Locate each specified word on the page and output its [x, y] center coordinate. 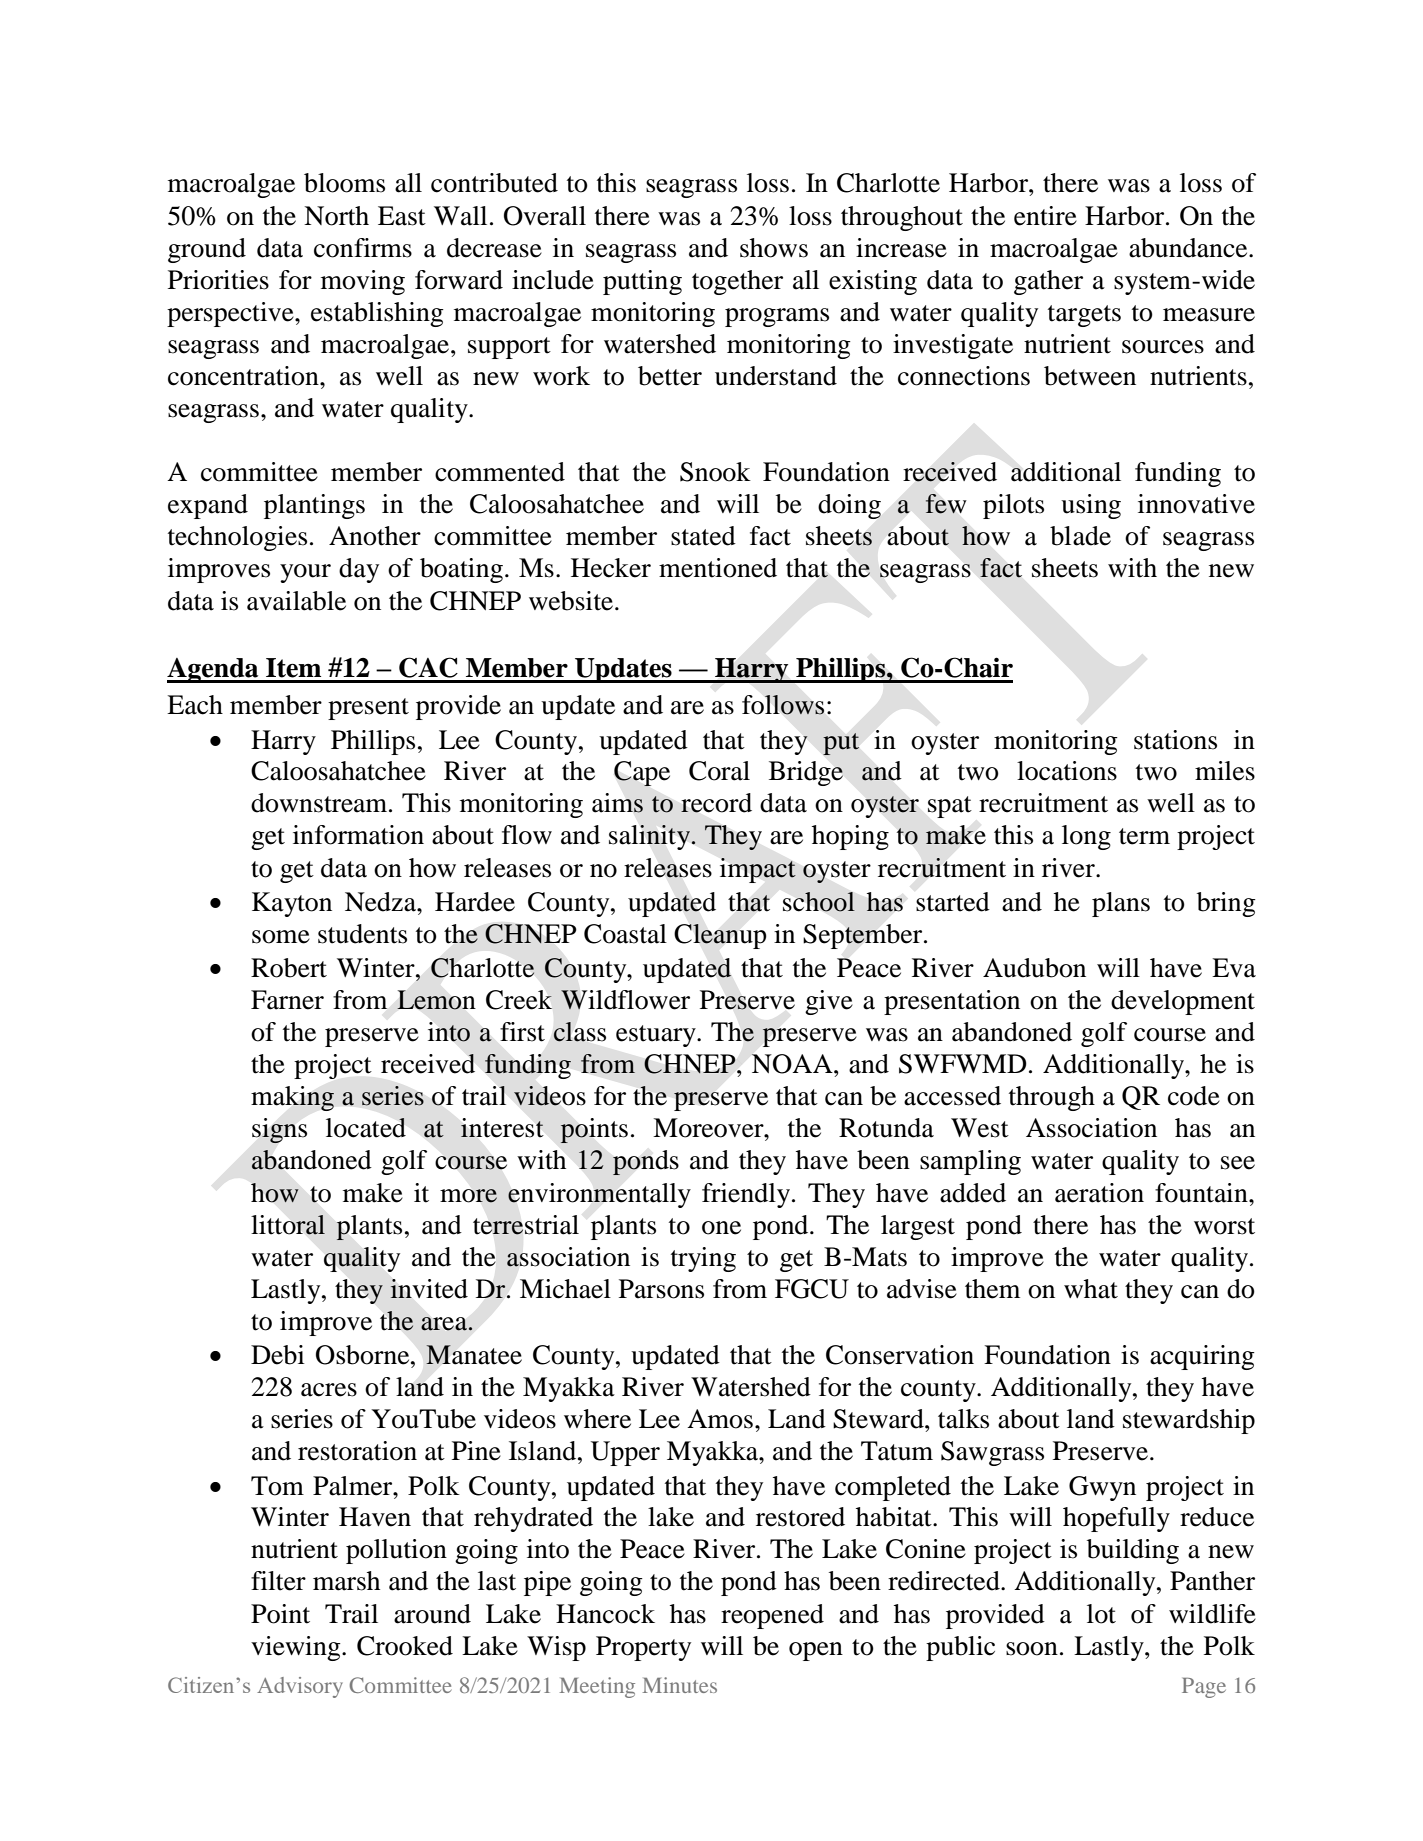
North [336, 216]
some [281, 937]
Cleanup [720, 936]
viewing [297, 1648]
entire [1045, 216]
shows [774, 248]
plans [1121, 904]
